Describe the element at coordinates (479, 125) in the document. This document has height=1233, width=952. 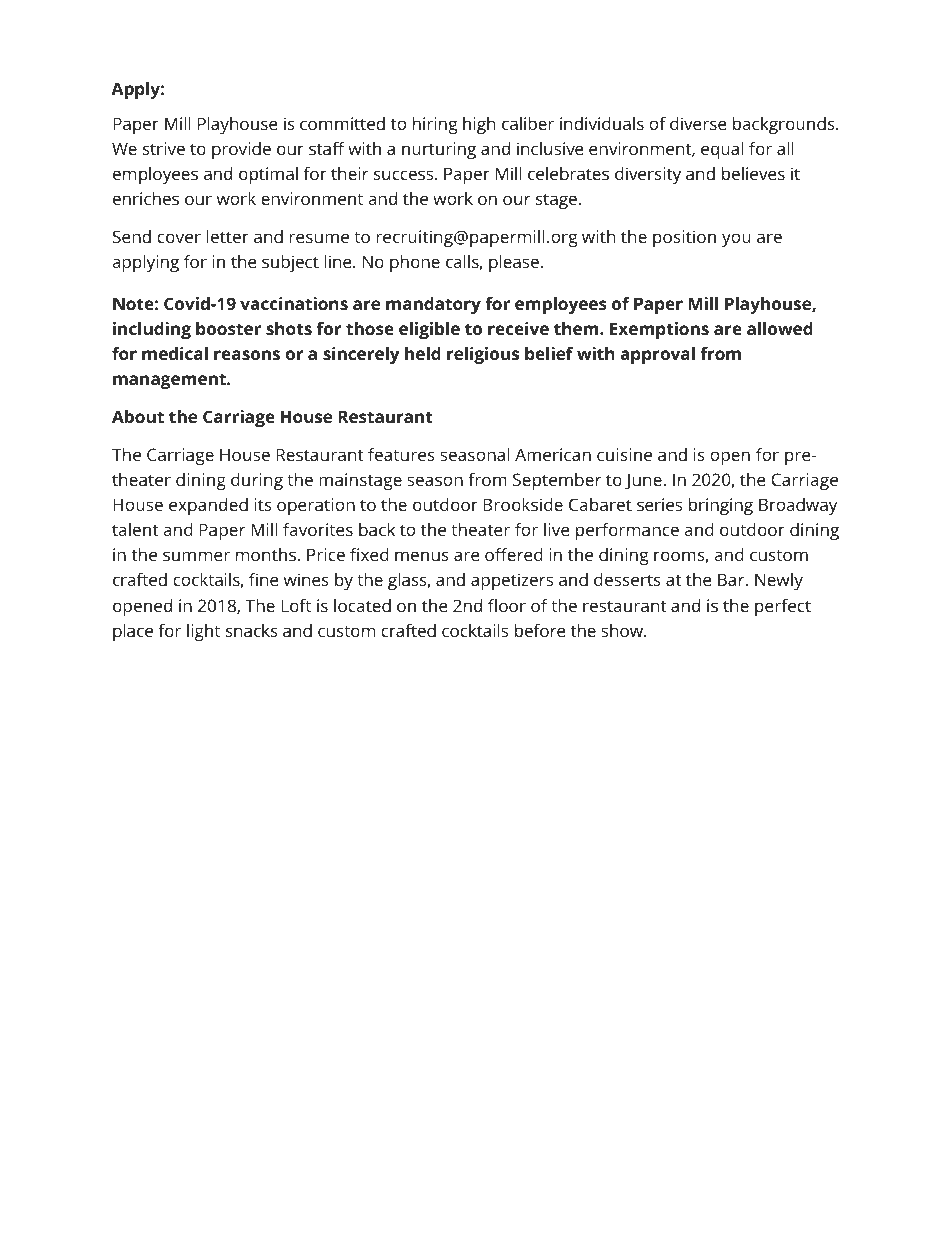
I see `high` at that location.
